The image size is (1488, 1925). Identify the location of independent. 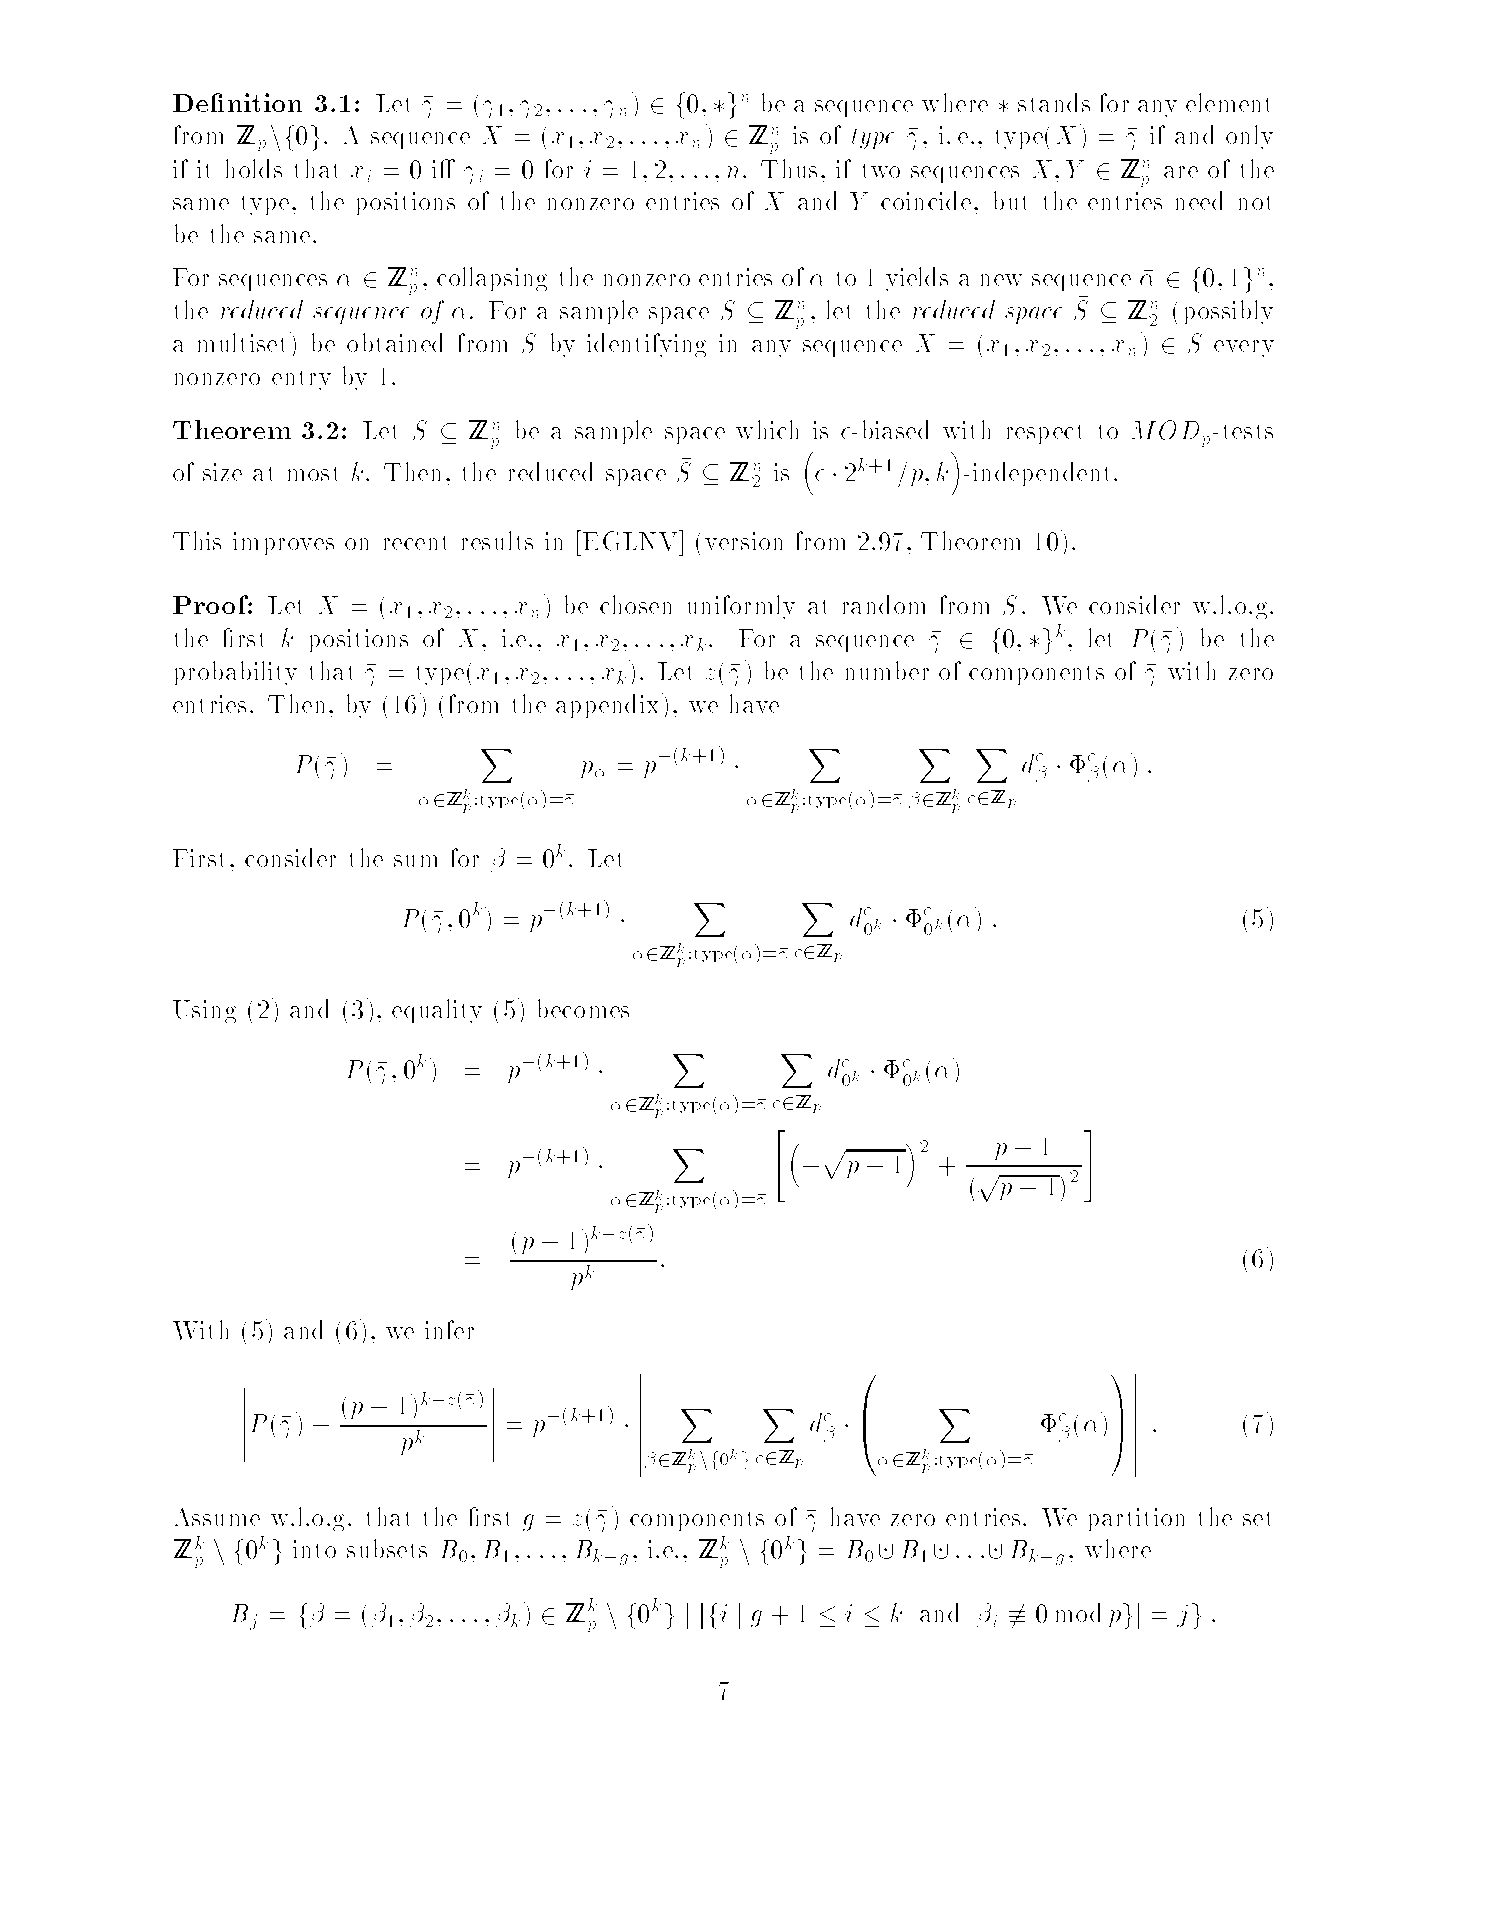
(1041, 474).
